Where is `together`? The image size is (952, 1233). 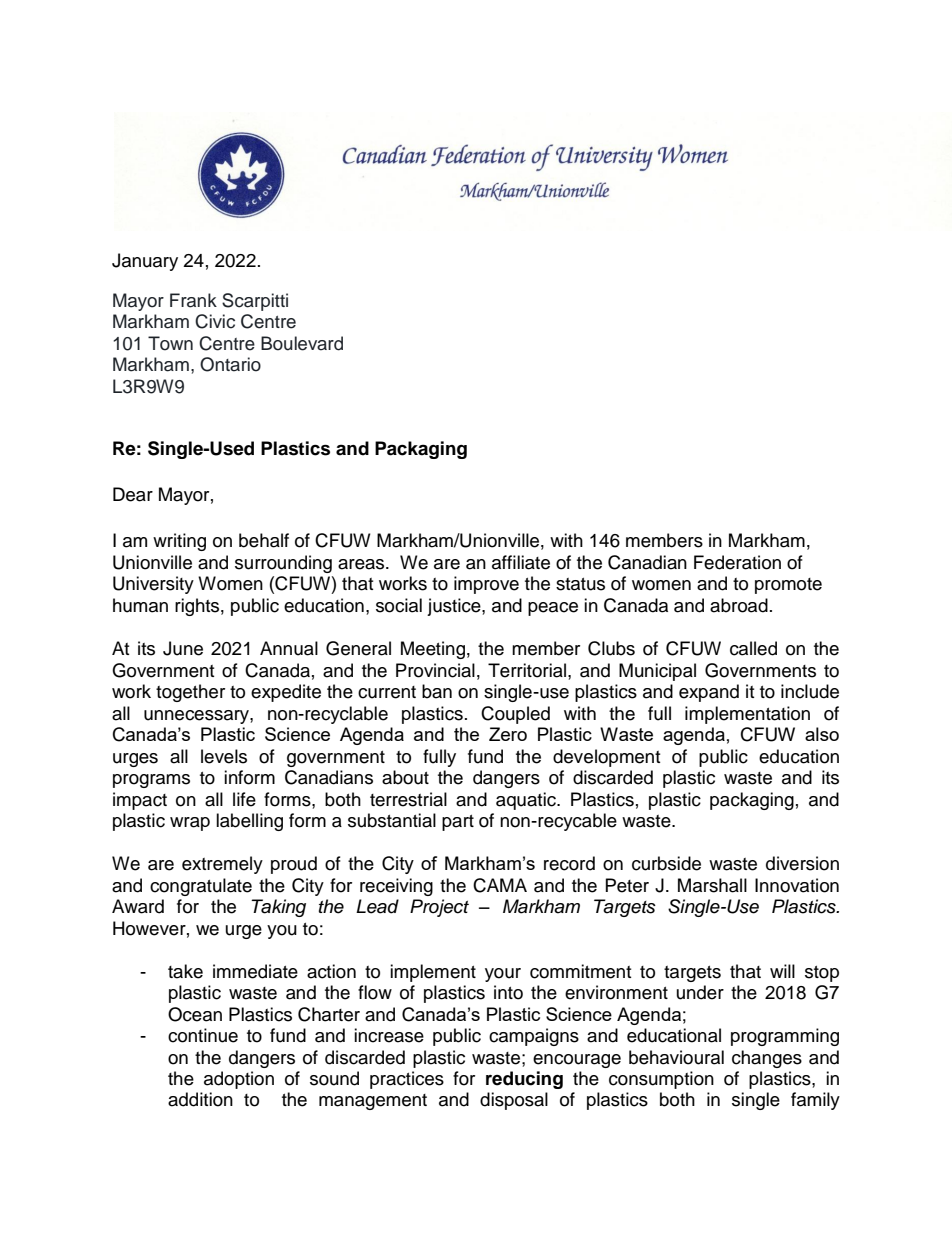 together is located at coordinates (190, 693).
